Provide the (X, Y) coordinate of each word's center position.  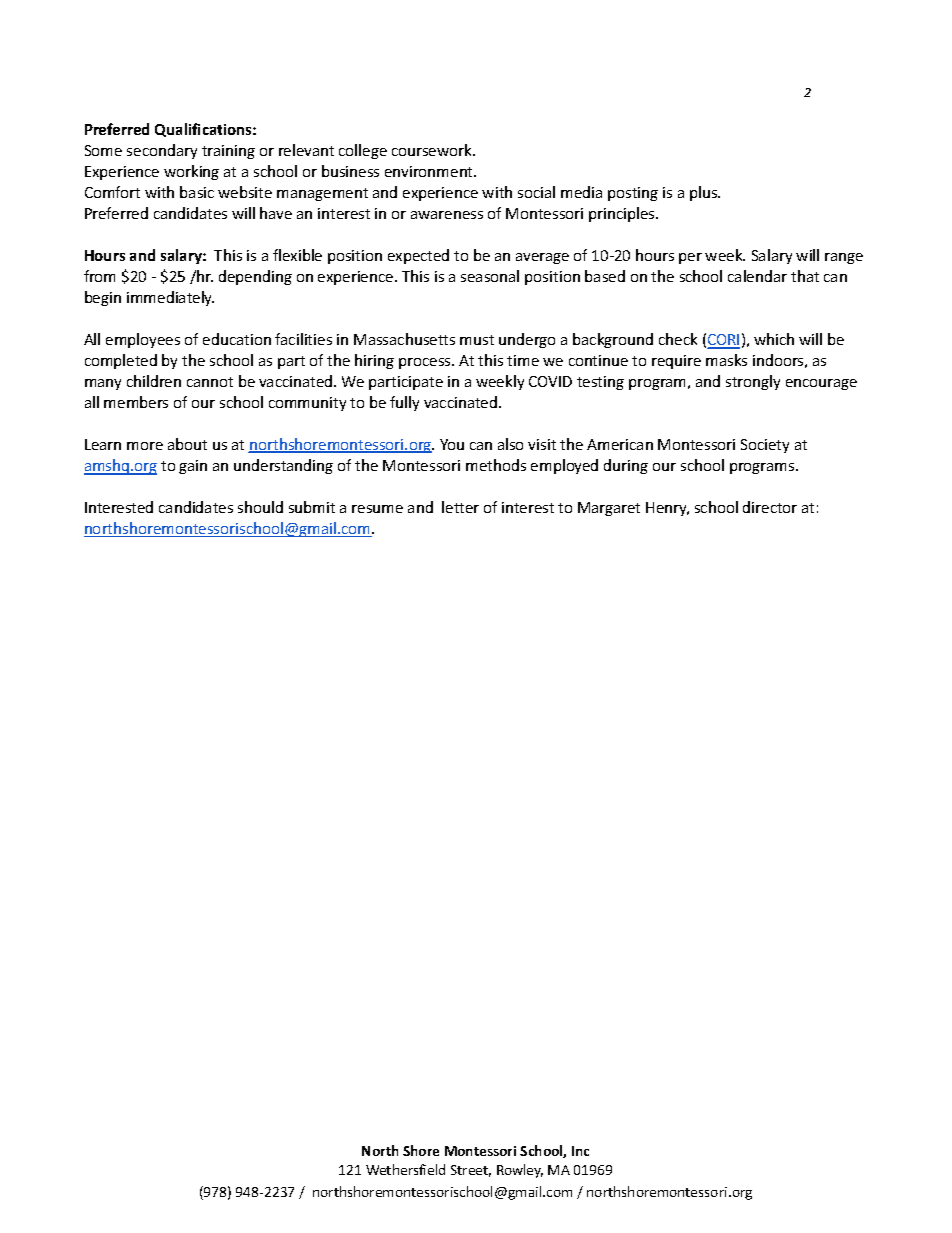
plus (705, 193)
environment (430, 171)
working (191, 172)
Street (471, 1171)
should (260, 507)
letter (460, 507)
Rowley (520, 1171)
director (770, 507)
